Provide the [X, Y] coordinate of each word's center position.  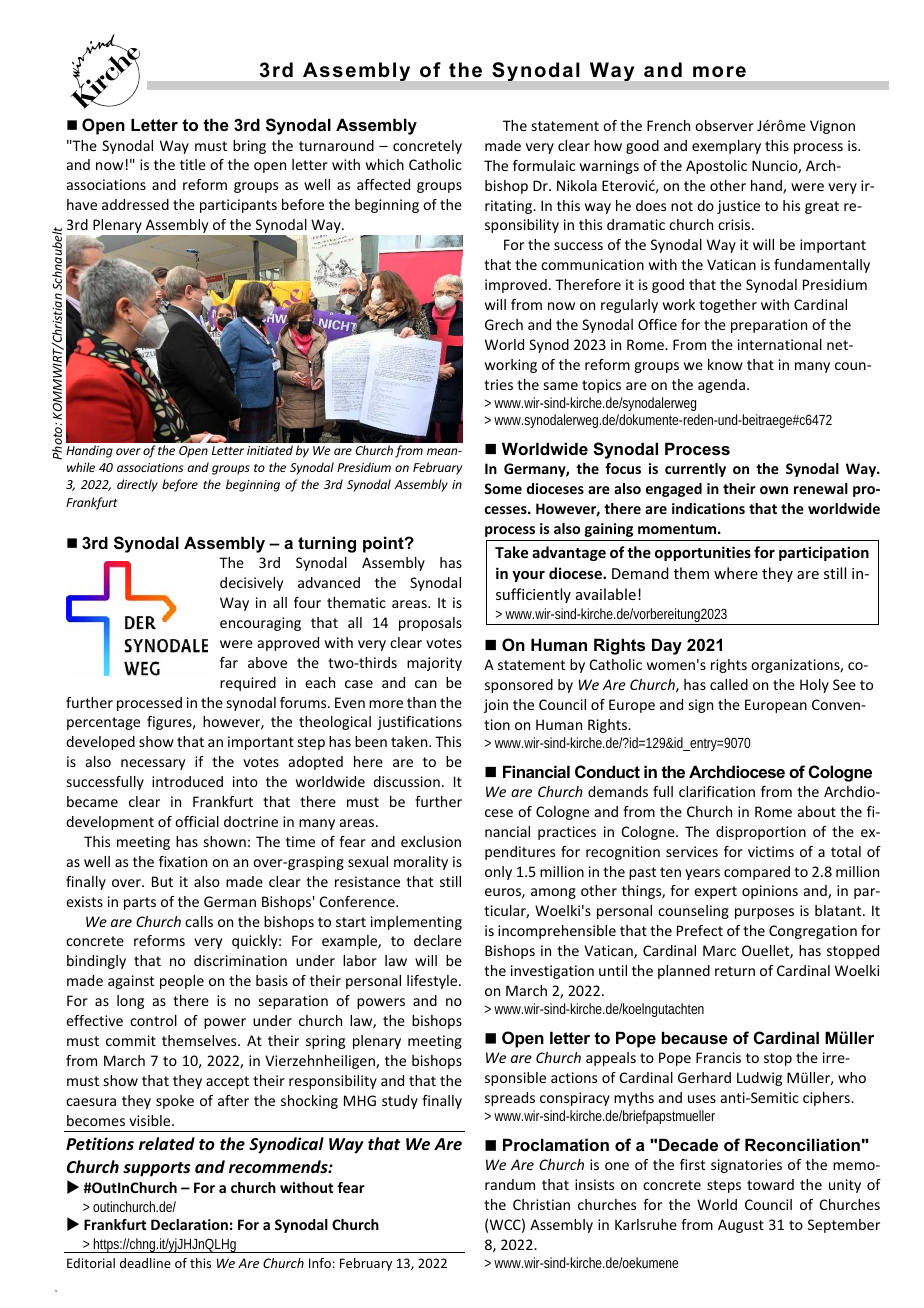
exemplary [726, 147]
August [741, 1226]
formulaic [544, 165]
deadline [145, 1263]
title [193, 164]
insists [594, 1184]
